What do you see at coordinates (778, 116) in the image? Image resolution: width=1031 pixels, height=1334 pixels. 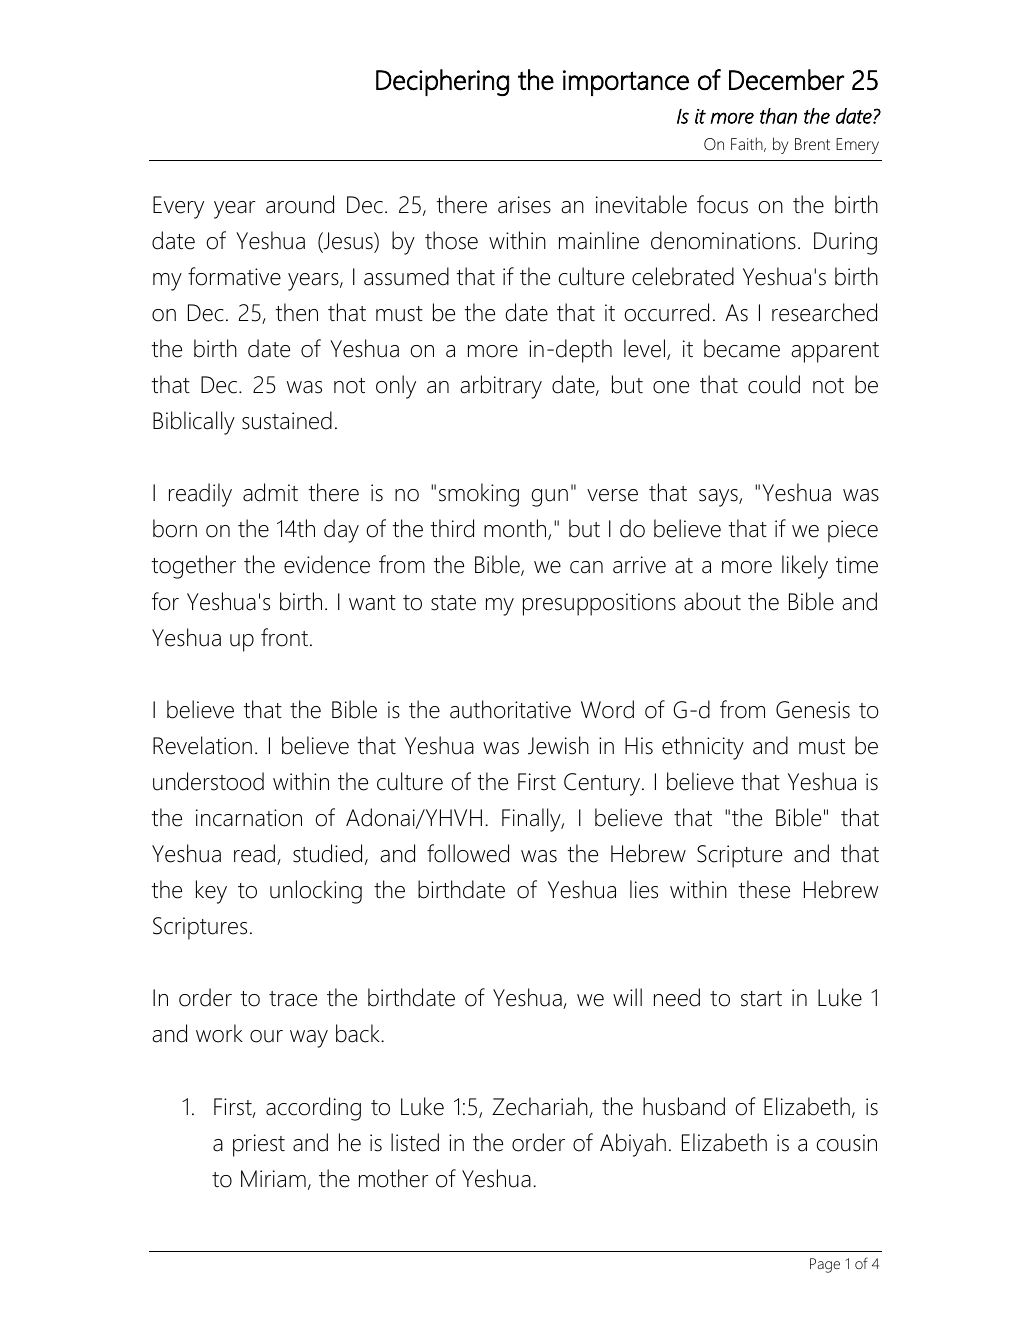 I see `than` at bounding box center [778, 116].
